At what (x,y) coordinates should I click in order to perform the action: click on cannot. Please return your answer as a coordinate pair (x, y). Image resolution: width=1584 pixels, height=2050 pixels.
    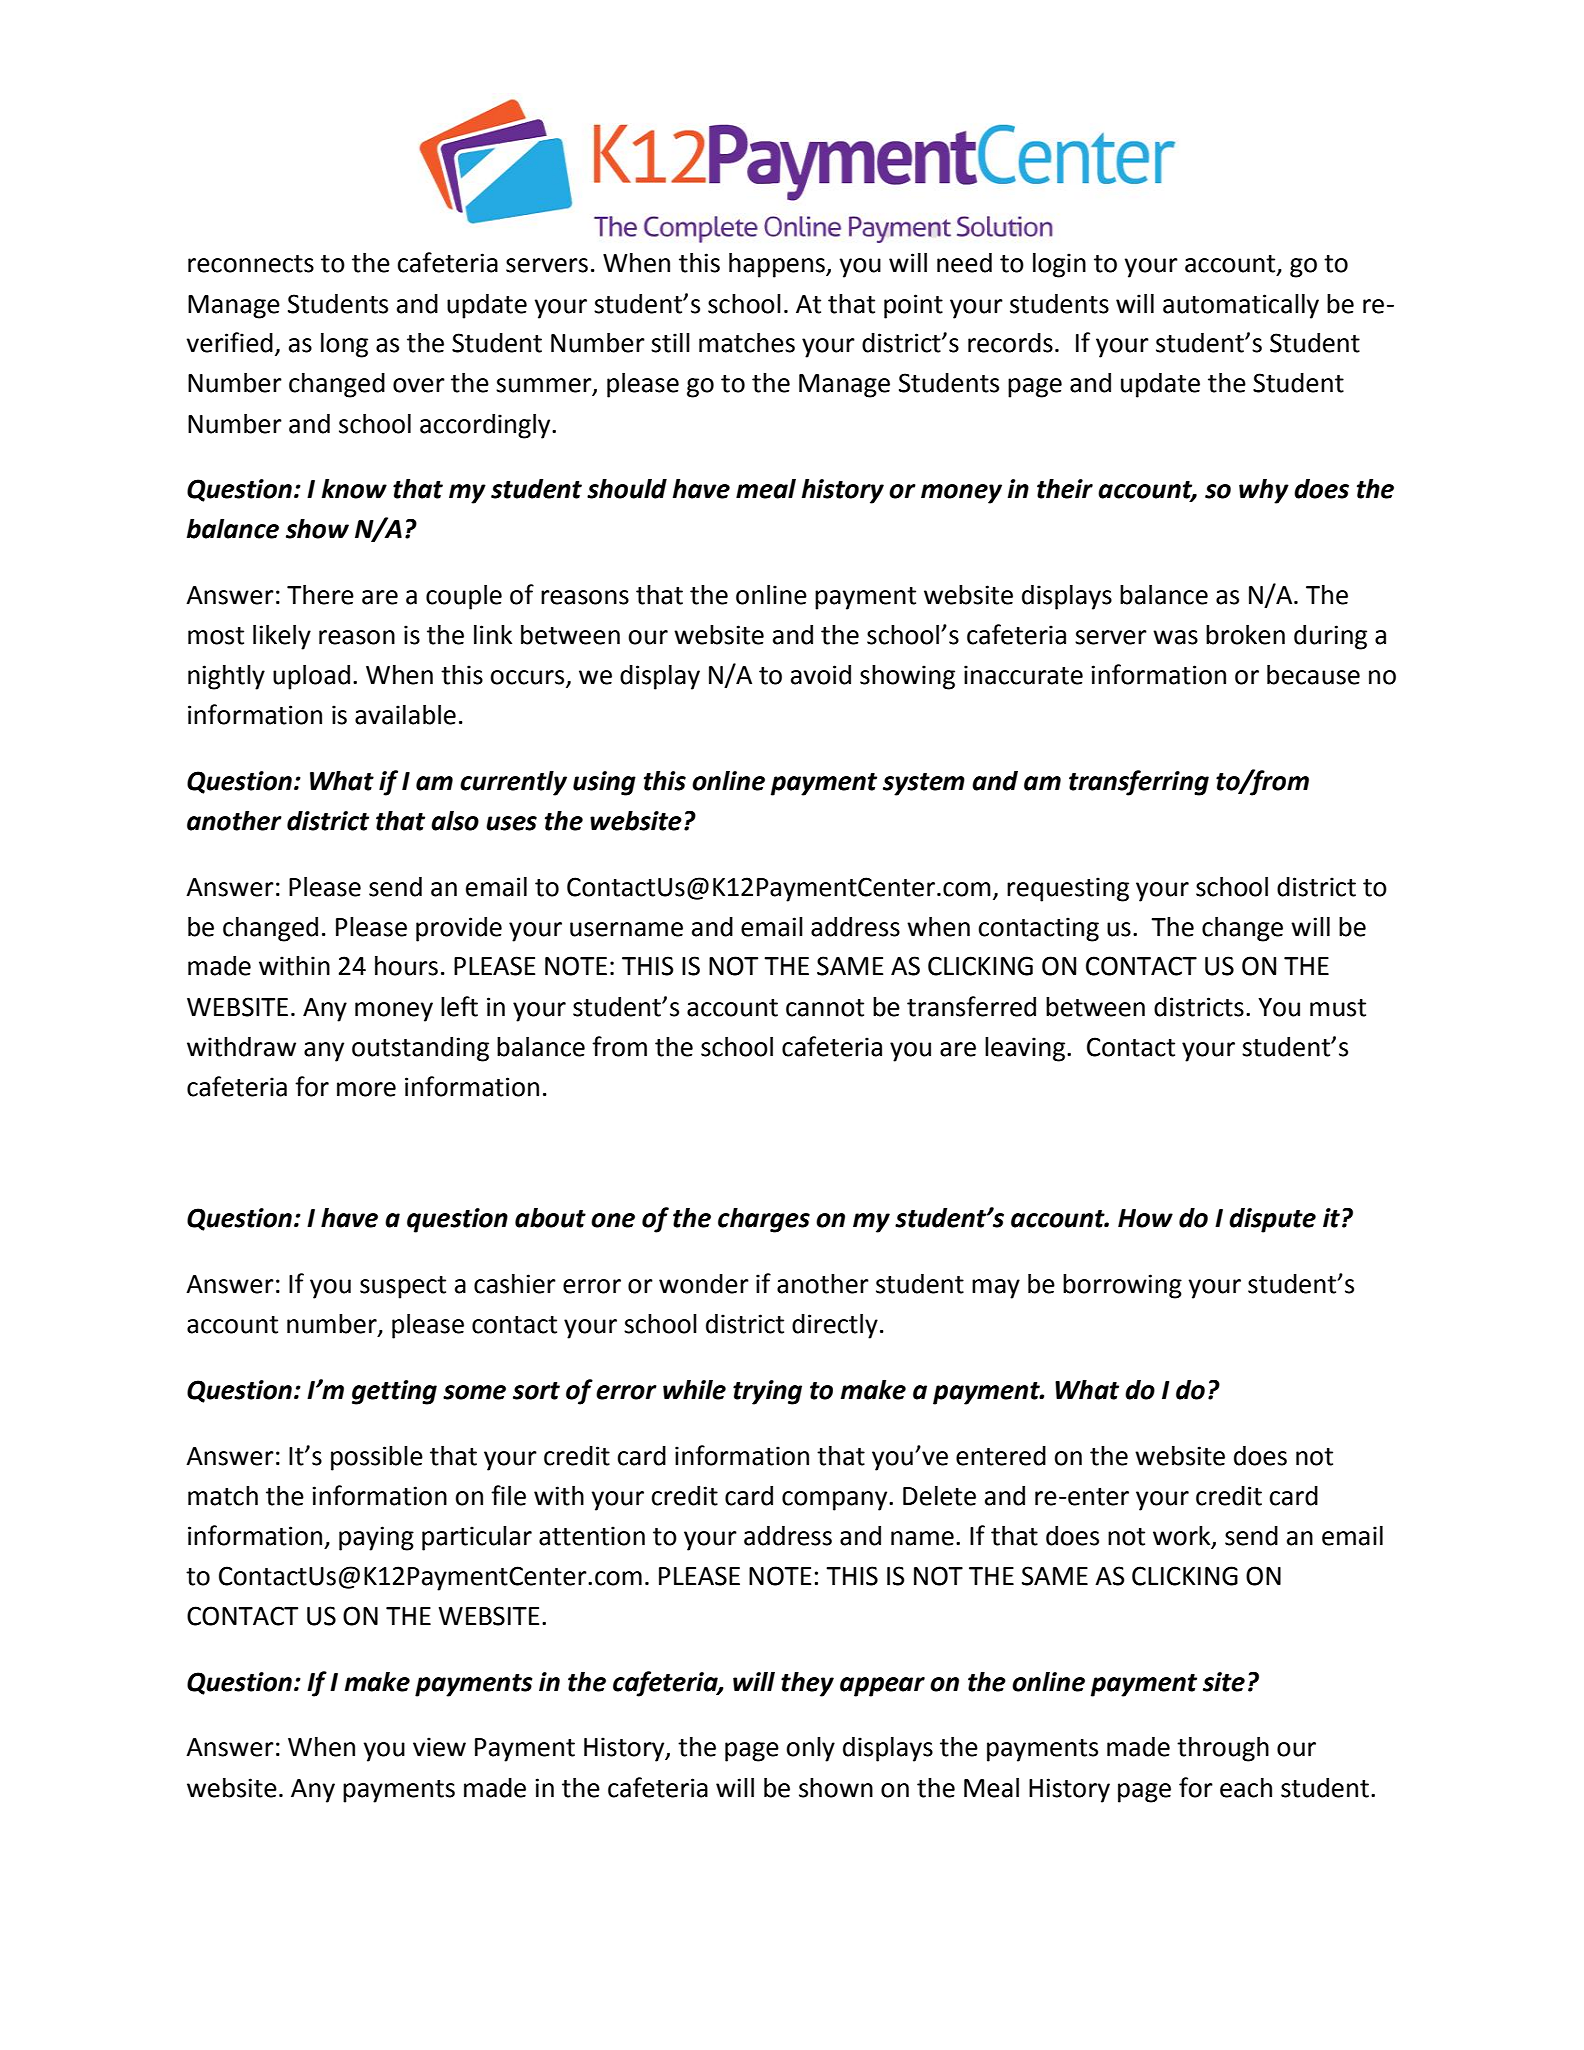
    Looking at the image, I should click on (825, 1008).
